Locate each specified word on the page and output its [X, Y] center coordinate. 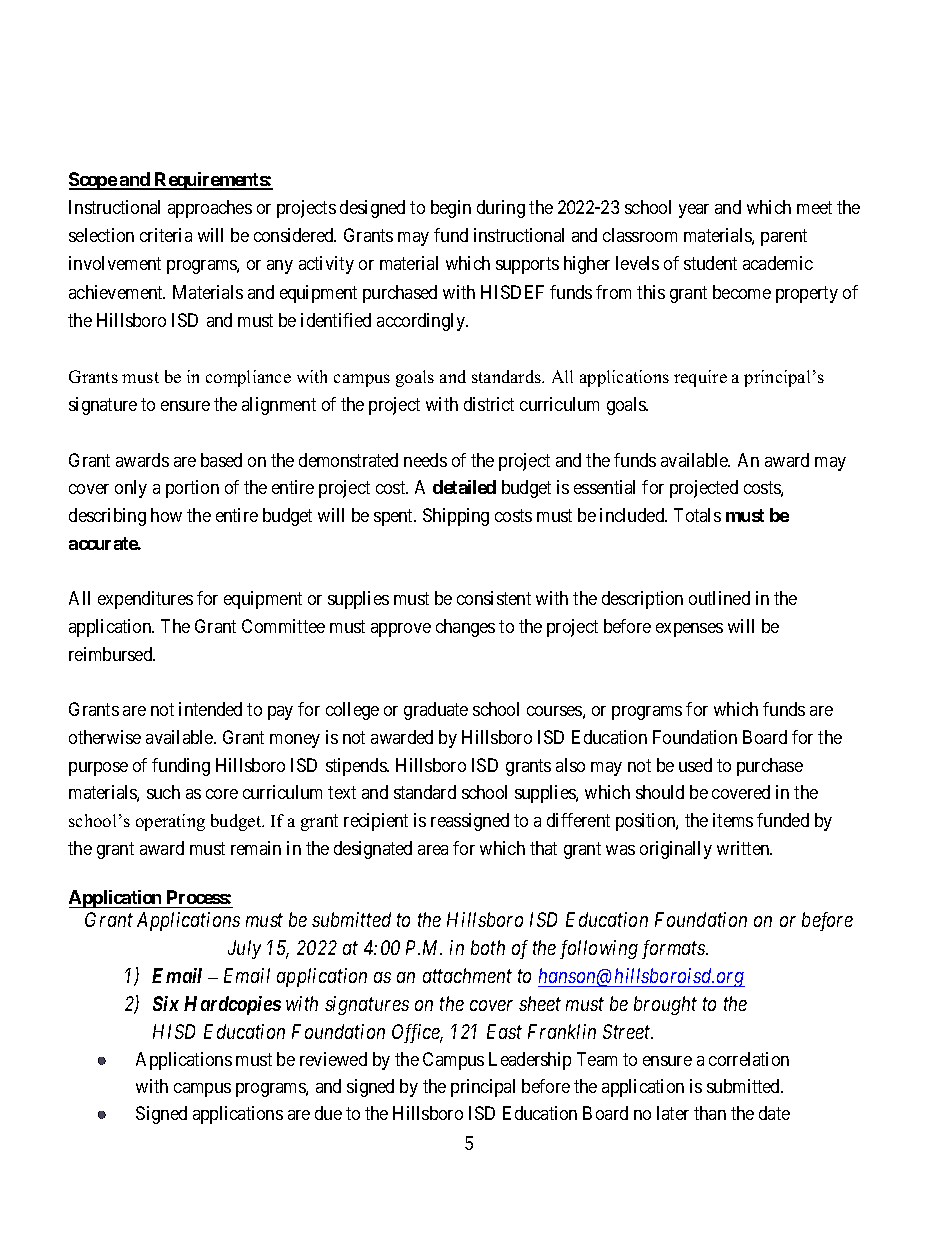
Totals [697, 515]
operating [170, 822]
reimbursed [112, 654]
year [694, 211]
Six [166, 1003]
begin [451, 209]
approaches [210, 209]
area [433, 850]
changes [465, 628]
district [489, 404]
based [221, 460]
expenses [689, 630]
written [744, 848]
